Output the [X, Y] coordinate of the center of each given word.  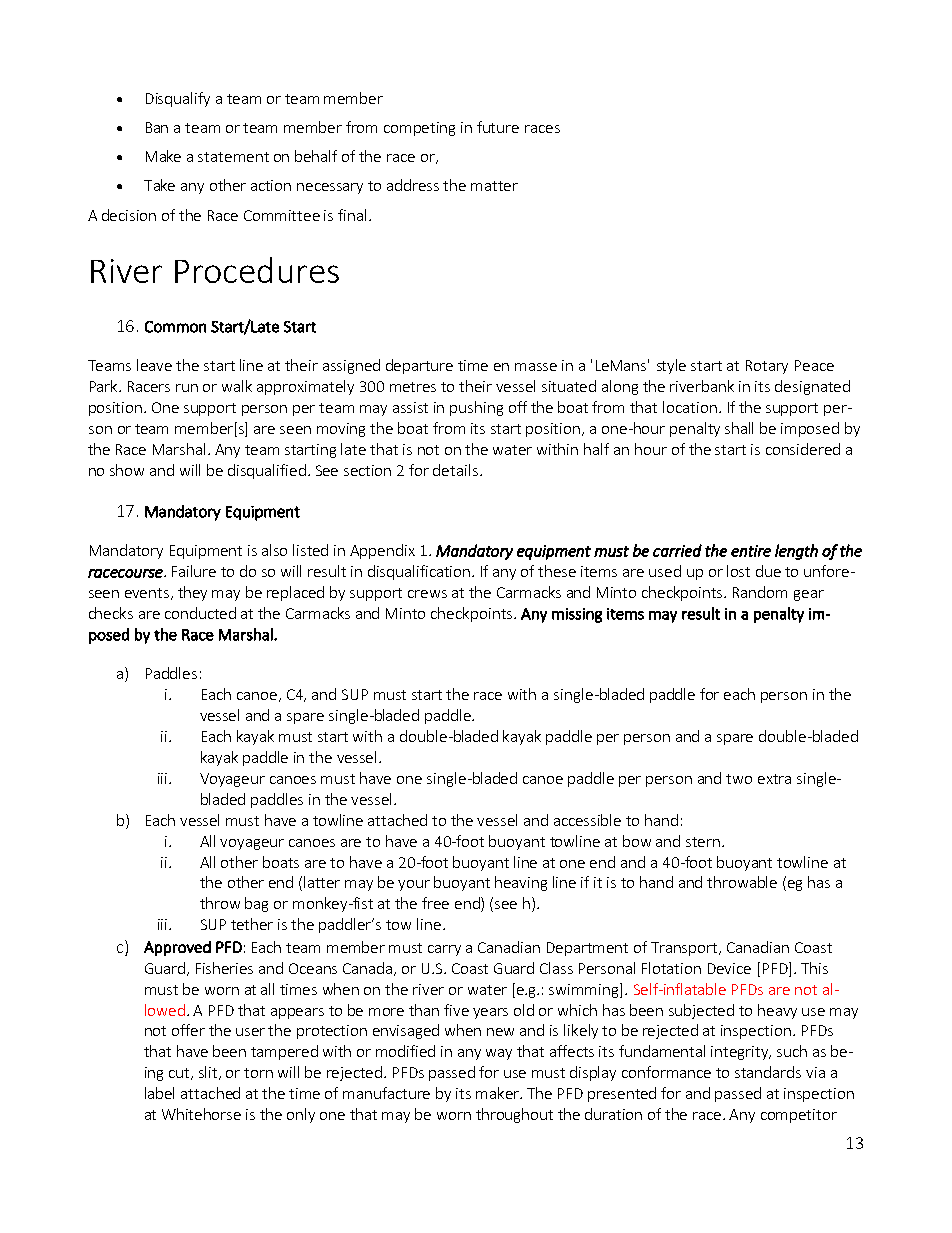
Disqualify [178, 99]
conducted [200, 613]
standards [768, 1072]
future [498, 127]
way [499, 1054]
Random [760, 592]
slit [209, 1073]
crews [427, 594]
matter [494, 186]
